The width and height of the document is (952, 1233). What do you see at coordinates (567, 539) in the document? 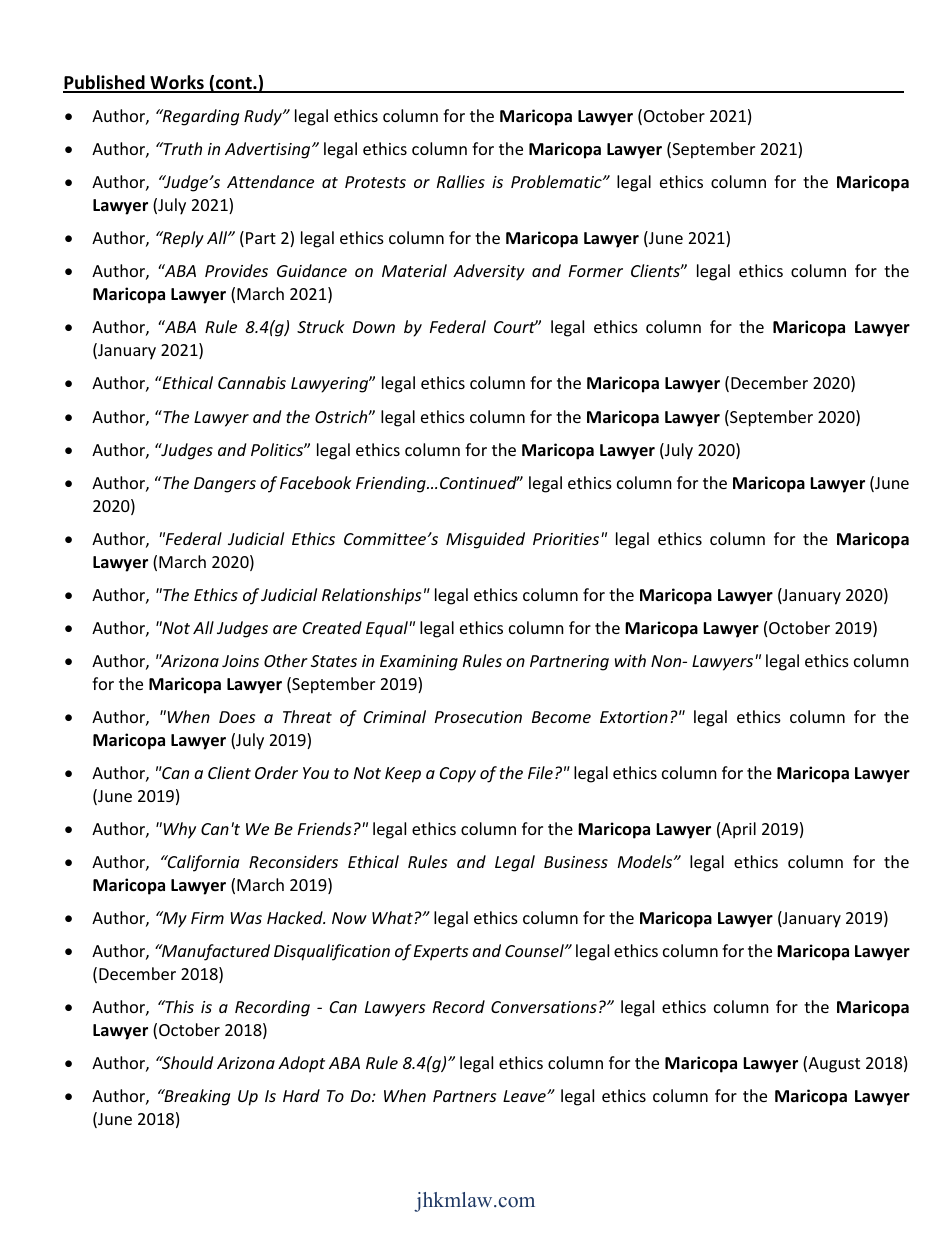
I see `Priorities` at bounding box center [567, 539].
